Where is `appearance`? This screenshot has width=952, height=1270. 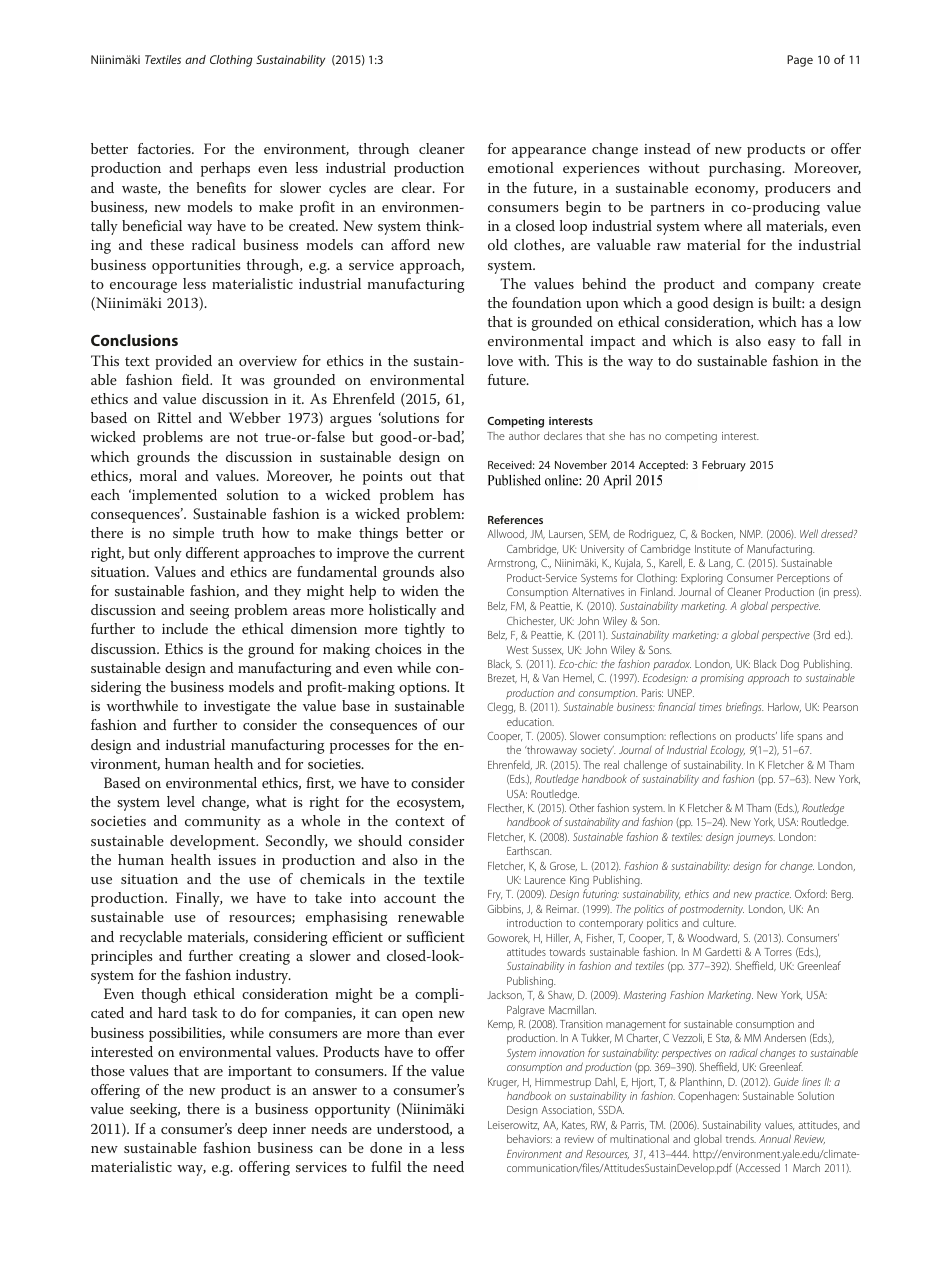 appearance is located at coordinates (549, 152).
